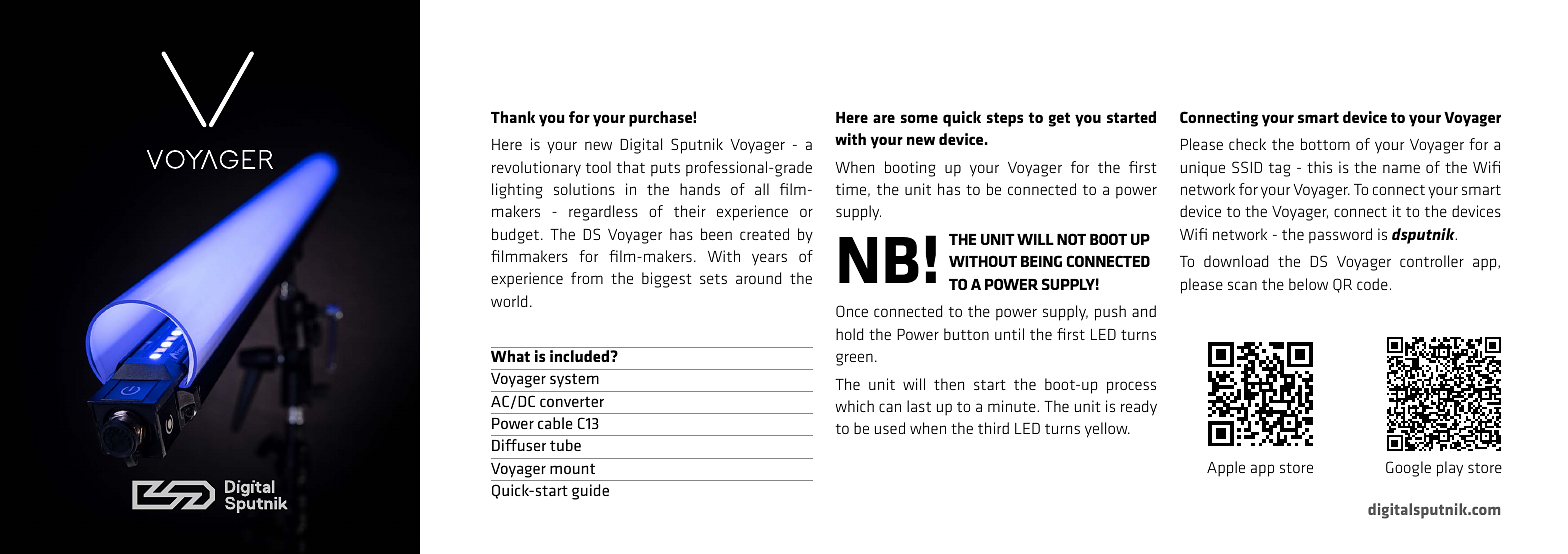 The width and height of the page is (1568, 554). I want to click on been, so click(716, 234).
